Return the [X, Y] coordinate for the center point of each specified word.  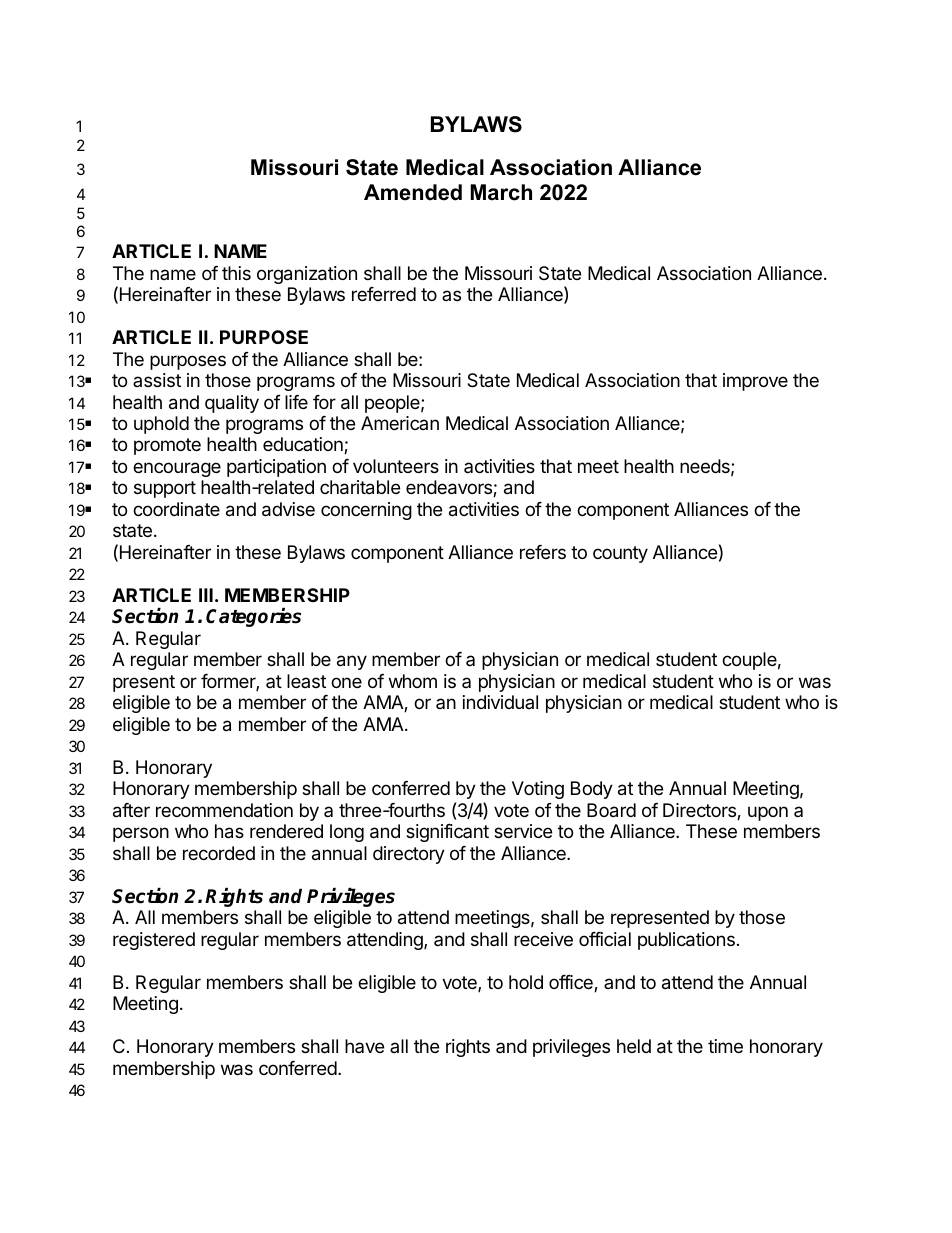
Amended [413, 192]
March [501, 192]
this [236, 273]
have [364, 1046]
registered [154, 941]
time [725, 1046]
